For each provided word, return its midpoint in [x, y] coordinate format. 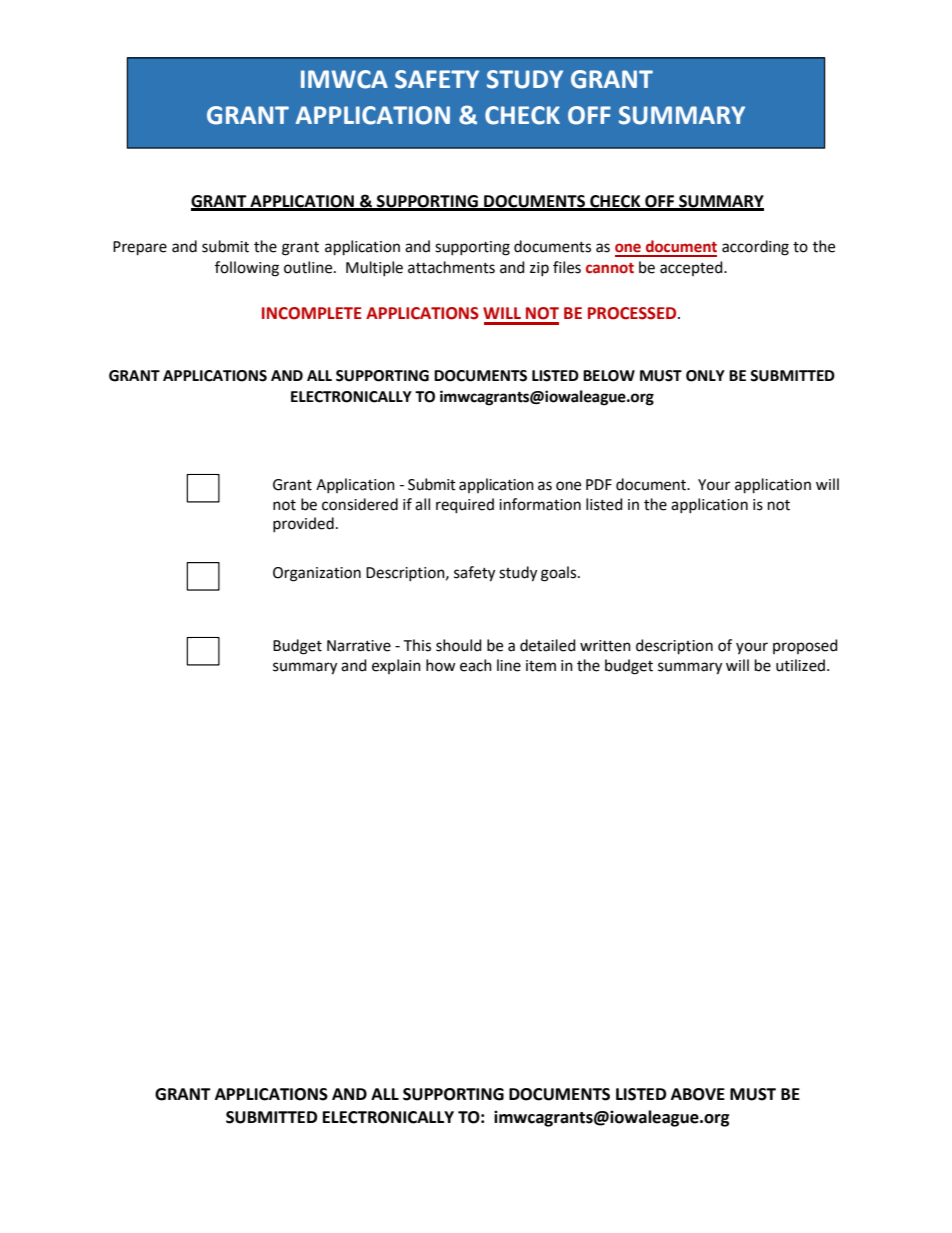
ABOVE [698, 1094]
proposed [805, 646]
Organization [317, 574]
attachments [451, 267]
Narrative [359, 646]
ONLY [705, 376]
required [465, 506]
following [247, 269]
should [459, 645]
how [441, 665]
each [476, 665]
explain [396, 666]
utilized [800, 665]
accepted [692, 268]
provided [303, 524]
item [541, 666]
